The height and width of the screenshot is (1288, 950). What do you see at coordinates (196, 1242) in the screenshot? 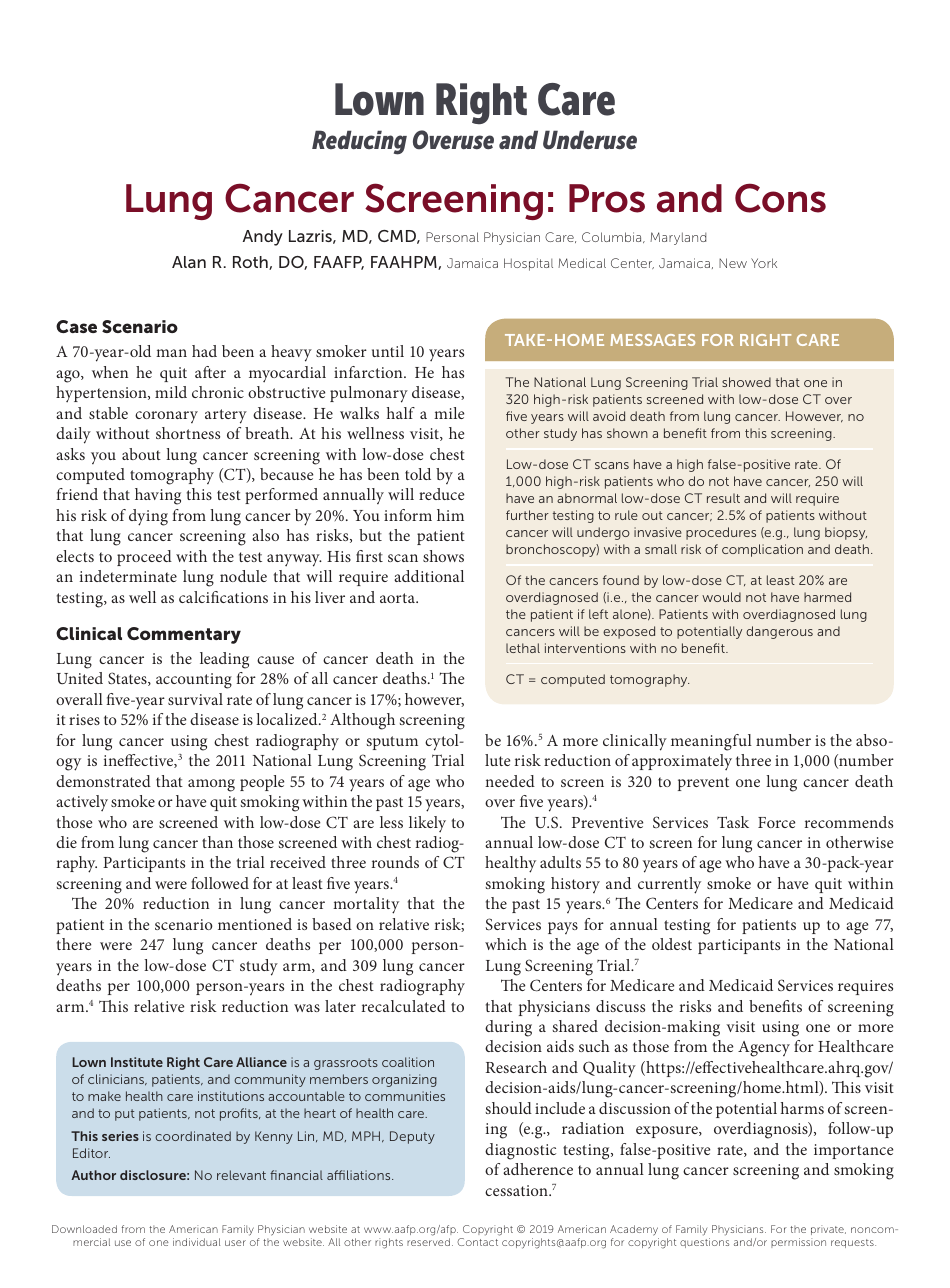
I see `individual` at bounding box center [196, 1242].
